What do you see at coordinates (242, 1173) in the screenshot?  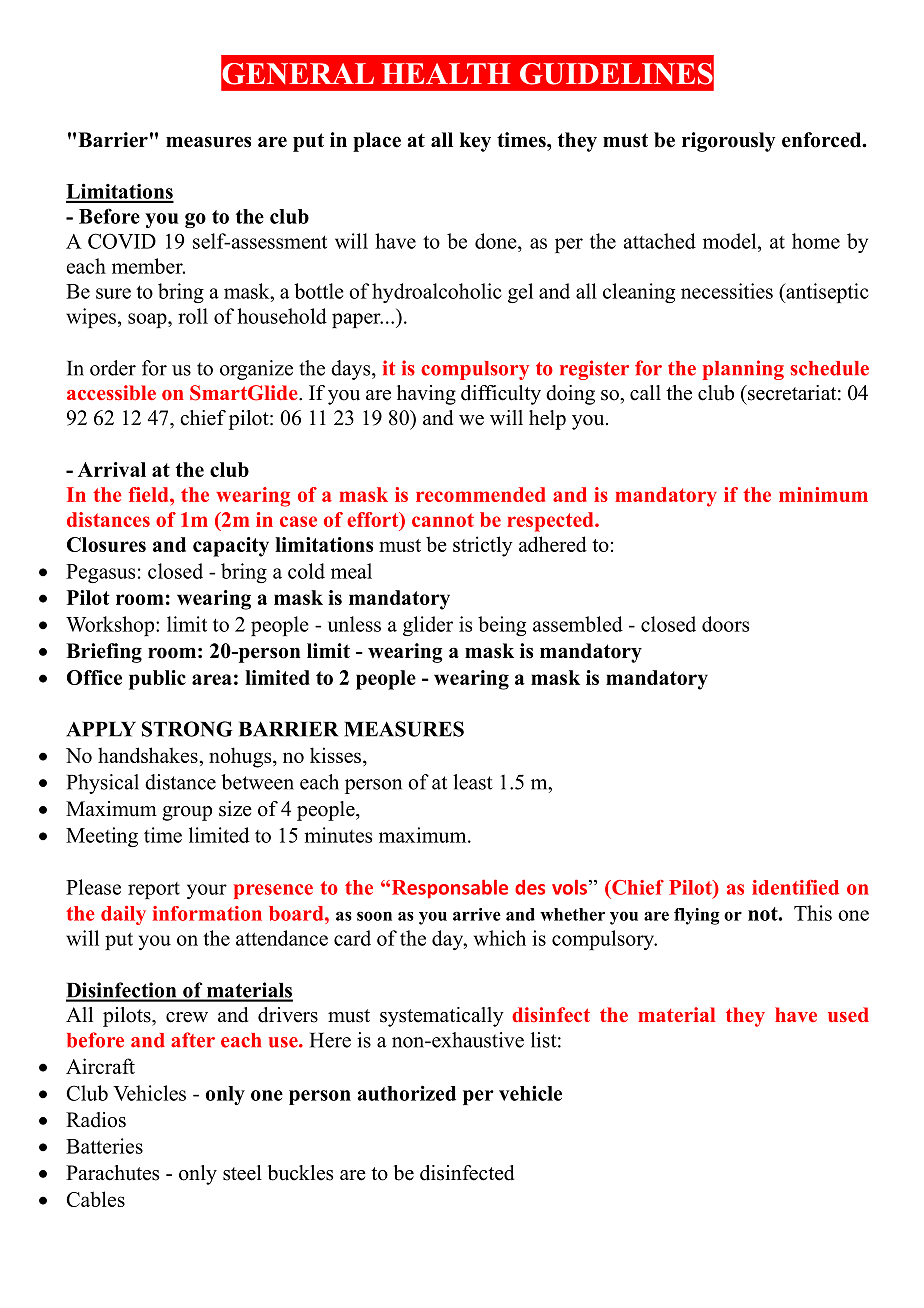 I see `steel` at bounding box center [242, 1173].
